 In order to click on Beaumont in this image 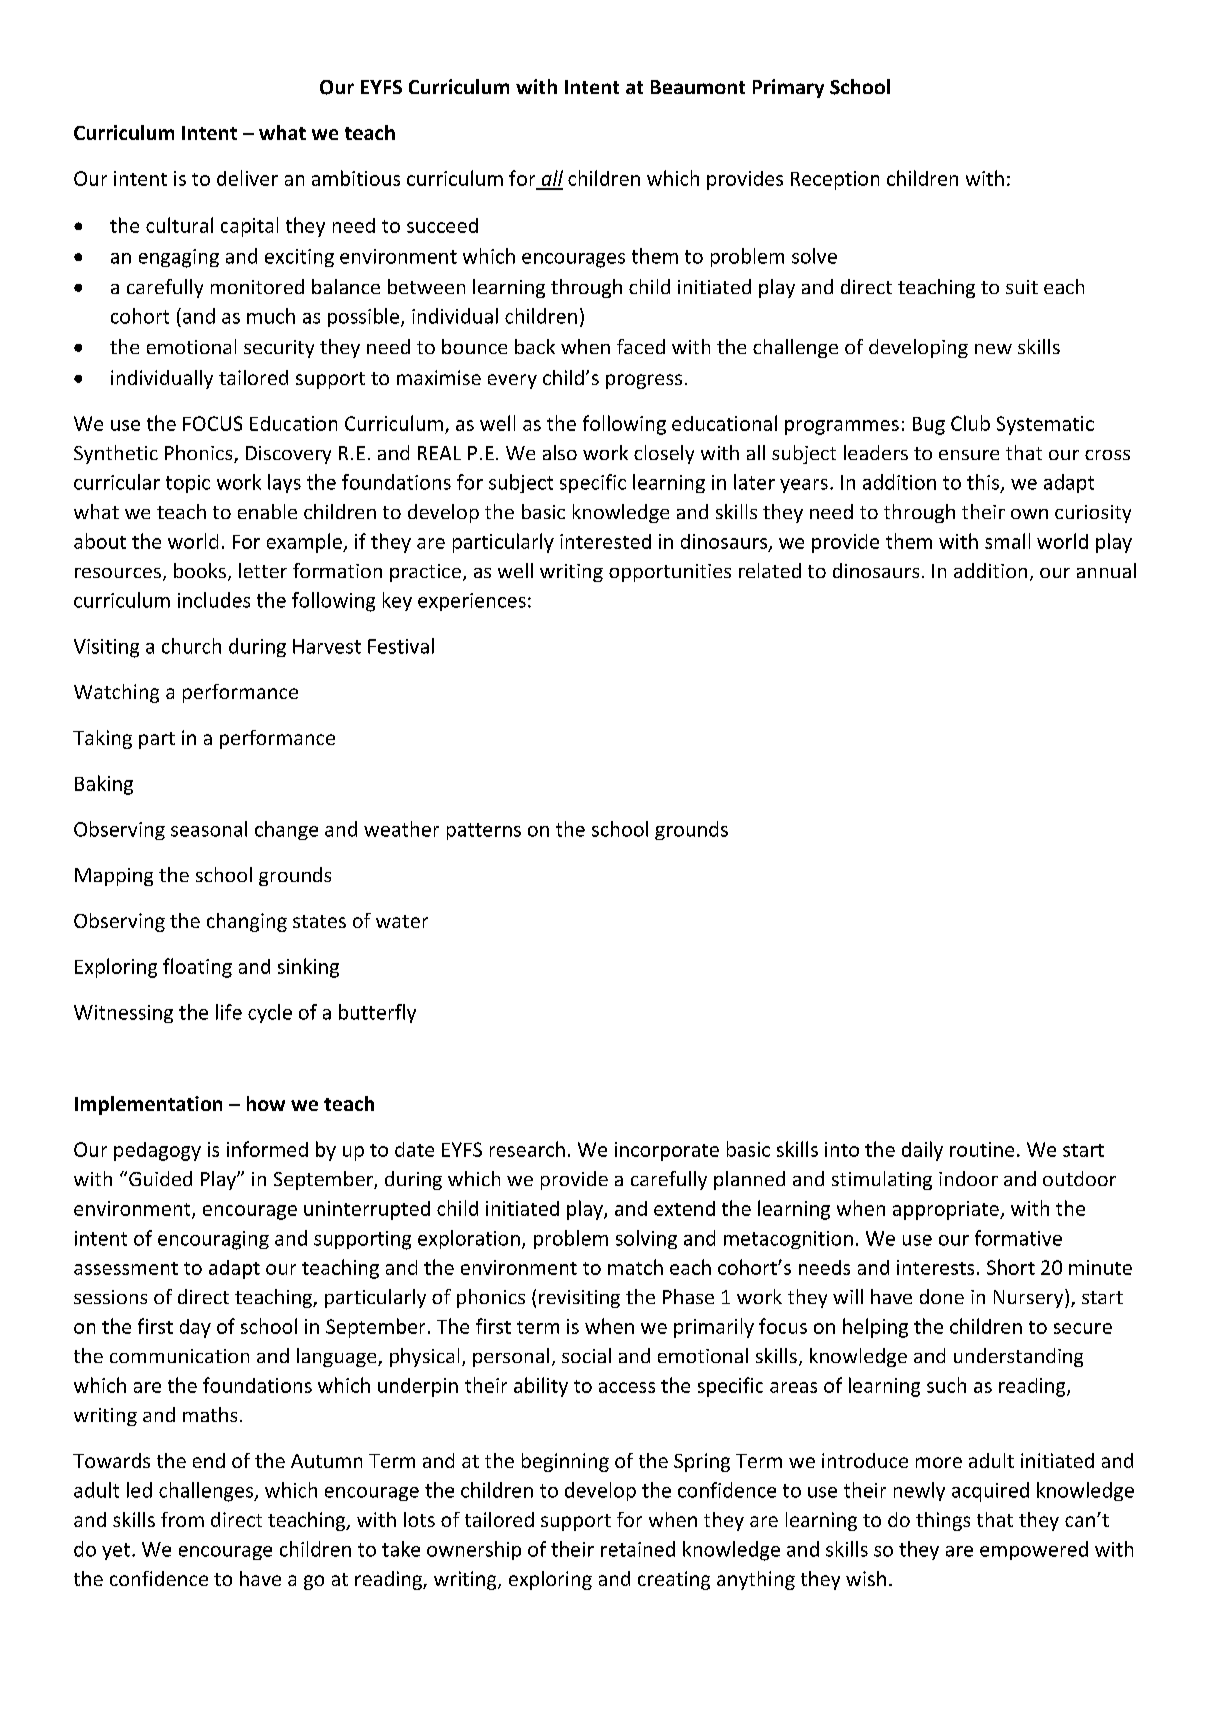, I will do `click(698, 87)`.
